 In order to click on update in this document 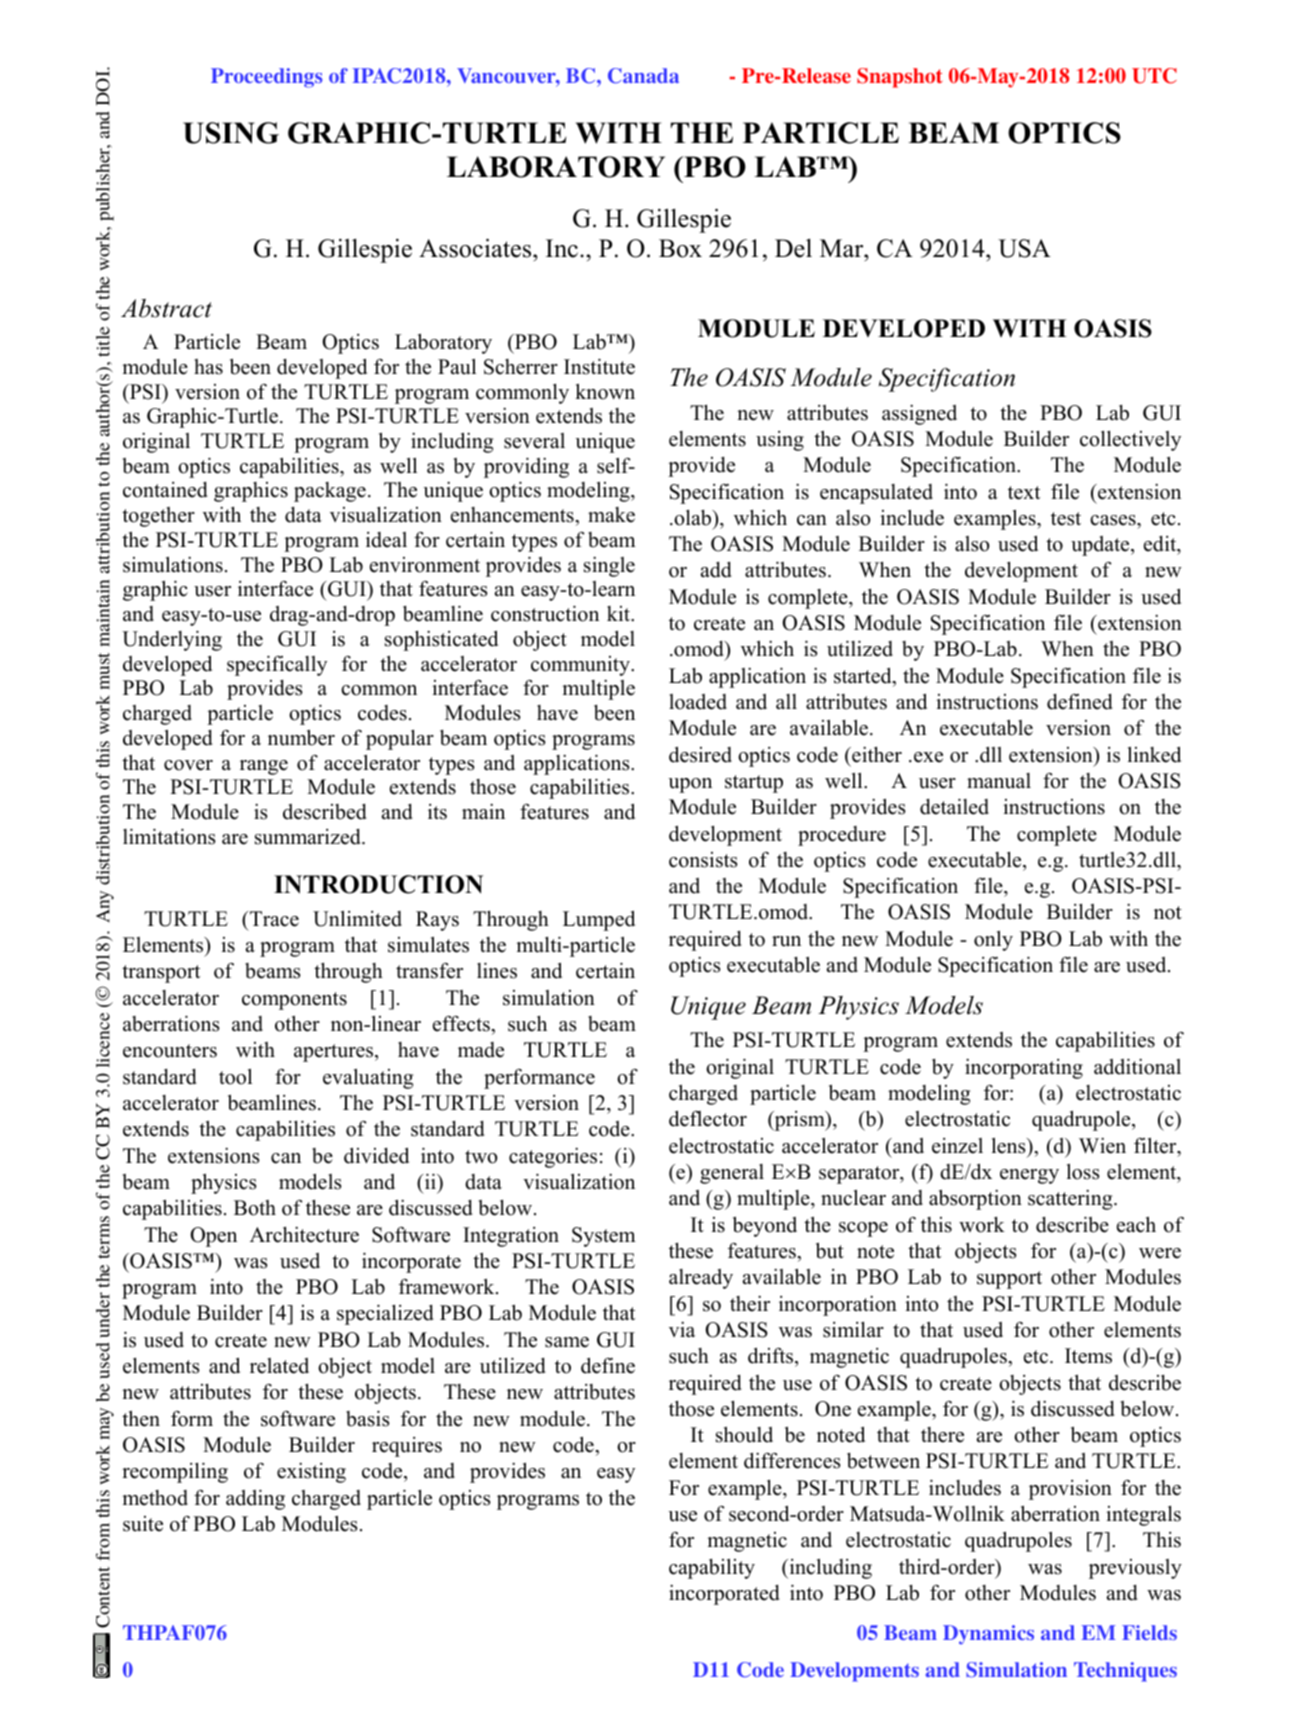, I will do `click(1101, 546)`.
